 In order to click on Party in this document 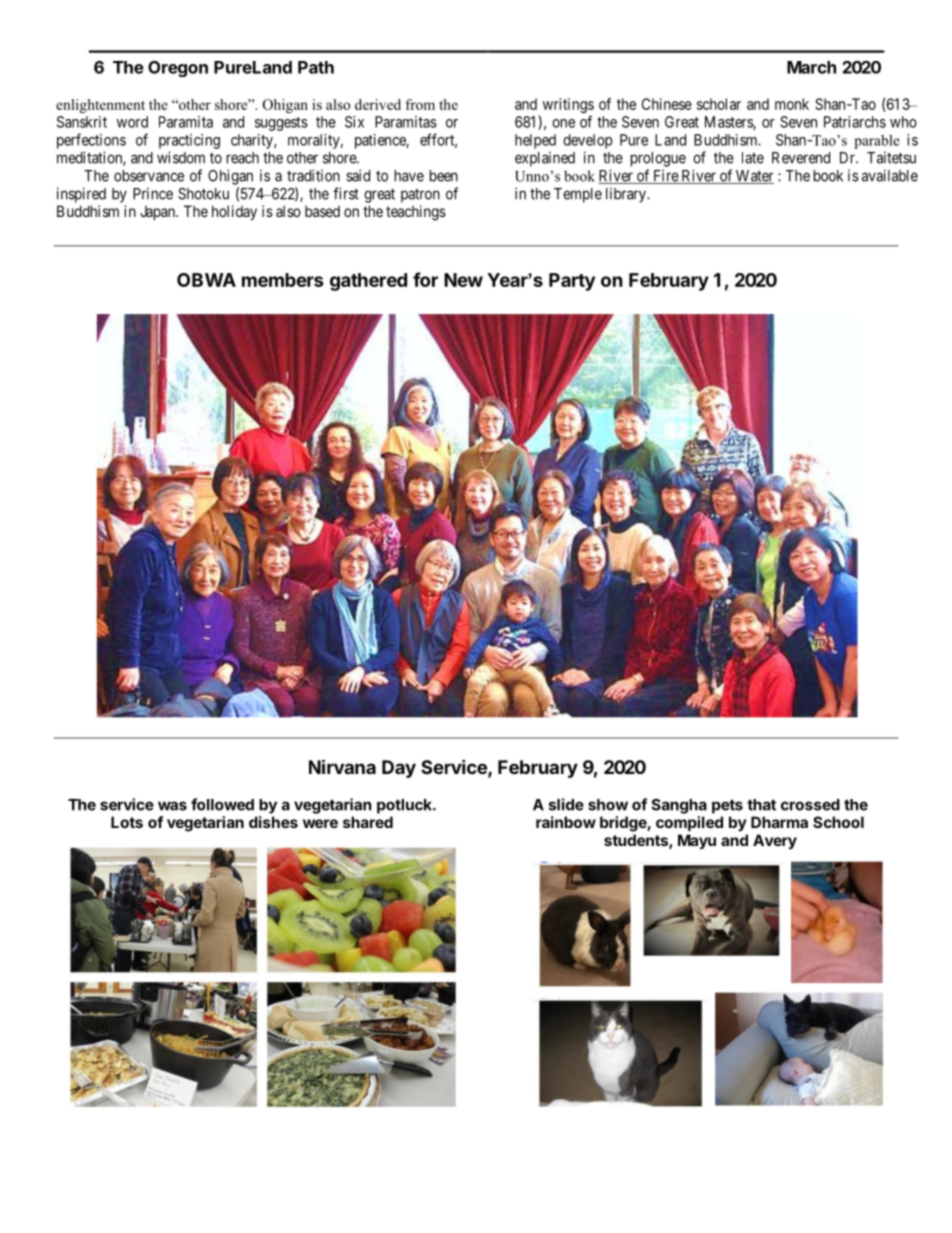, I will do `click(572, 282)`.
